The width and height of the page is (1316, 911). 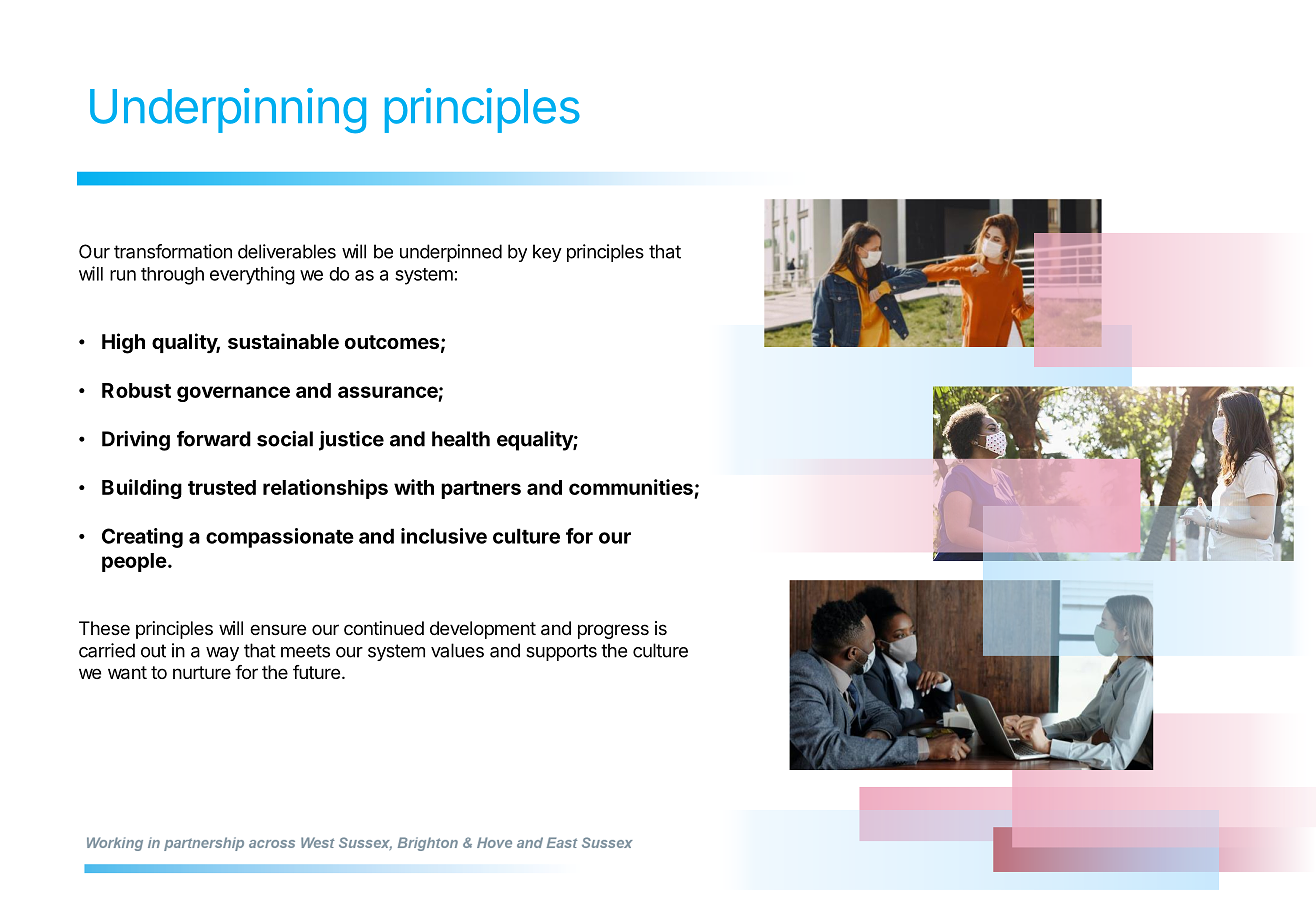 I want to click on key, so click(x=547, y=253).
